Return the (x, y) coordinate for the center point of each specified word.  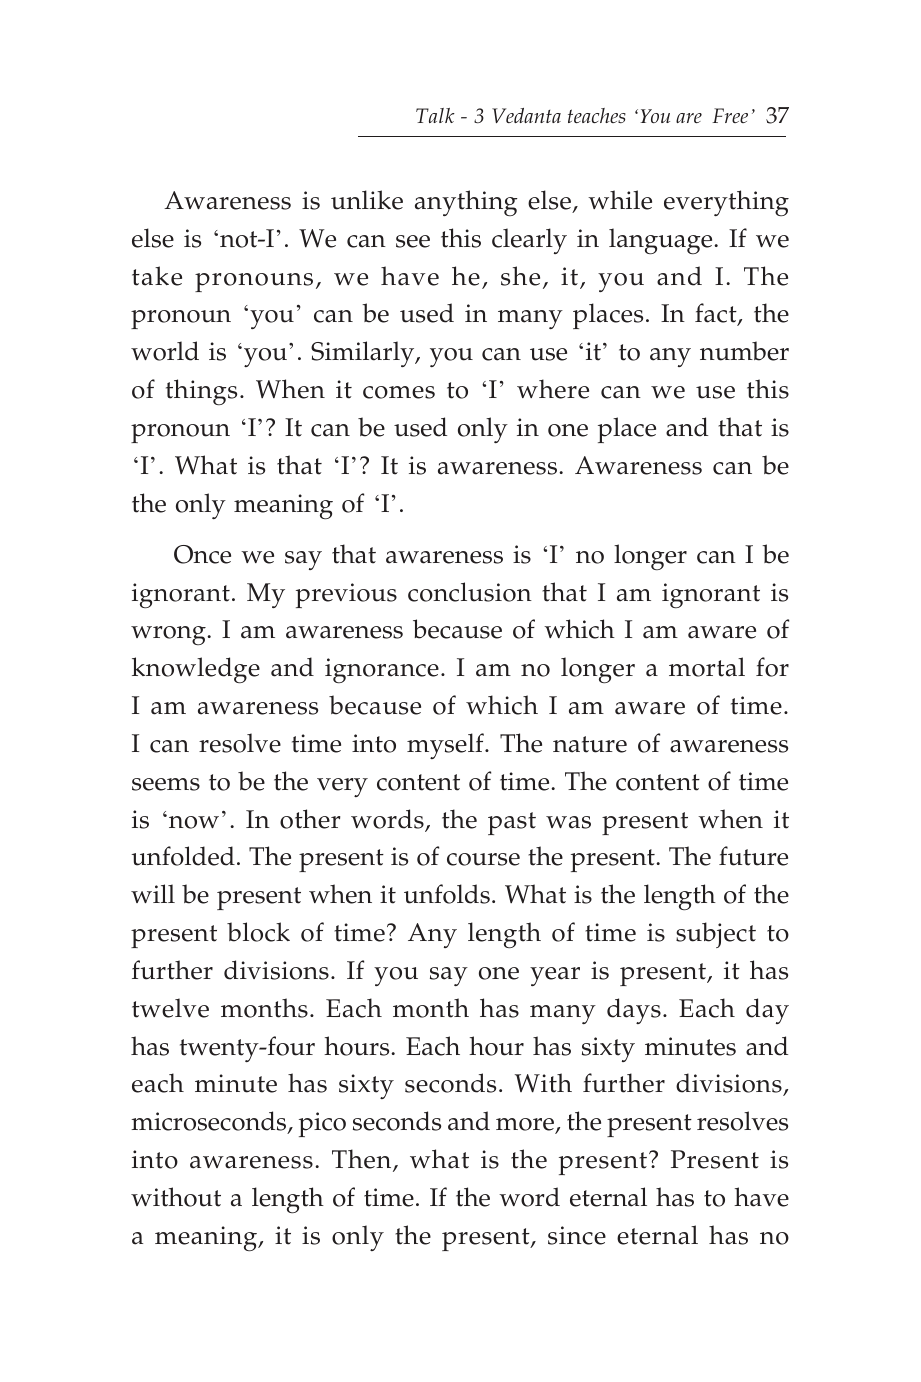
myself (446, 746)
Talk (435, 115)
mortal (707, 667)
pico (322, 1124)
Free (730, 115)
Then (363, 1160)
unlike (367, 200)
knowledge (196, 670)
